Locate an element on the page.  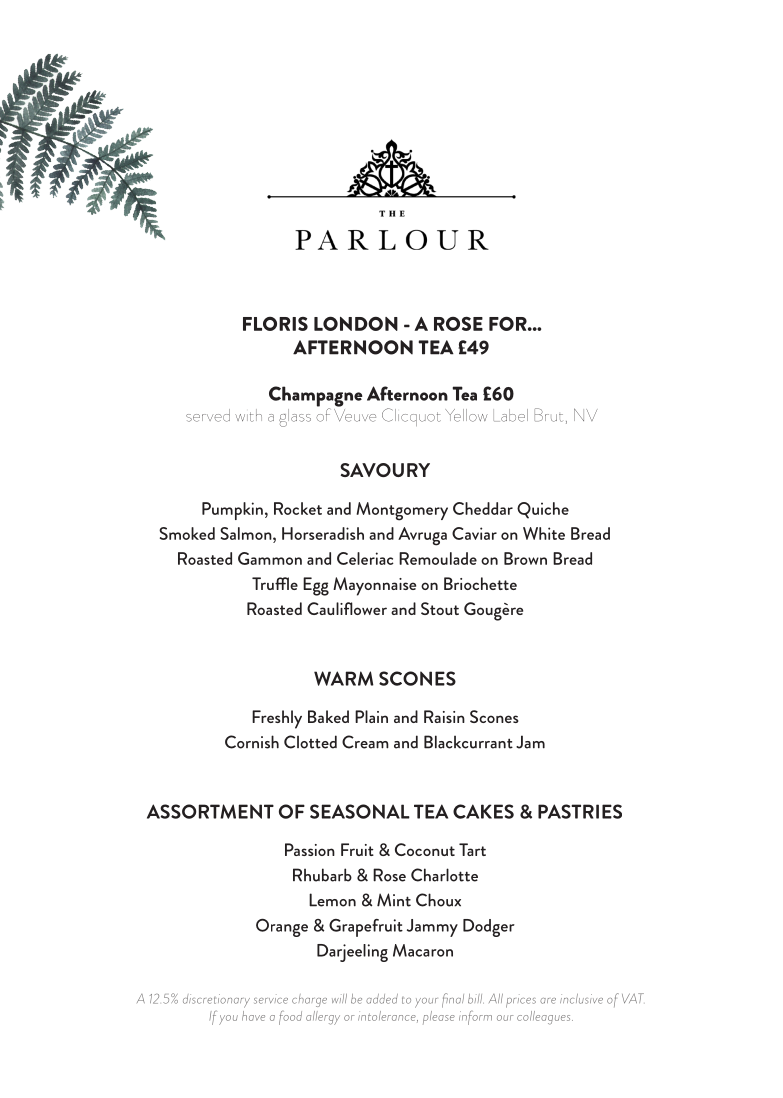
inclusive is located at coordinates (581, 999).
